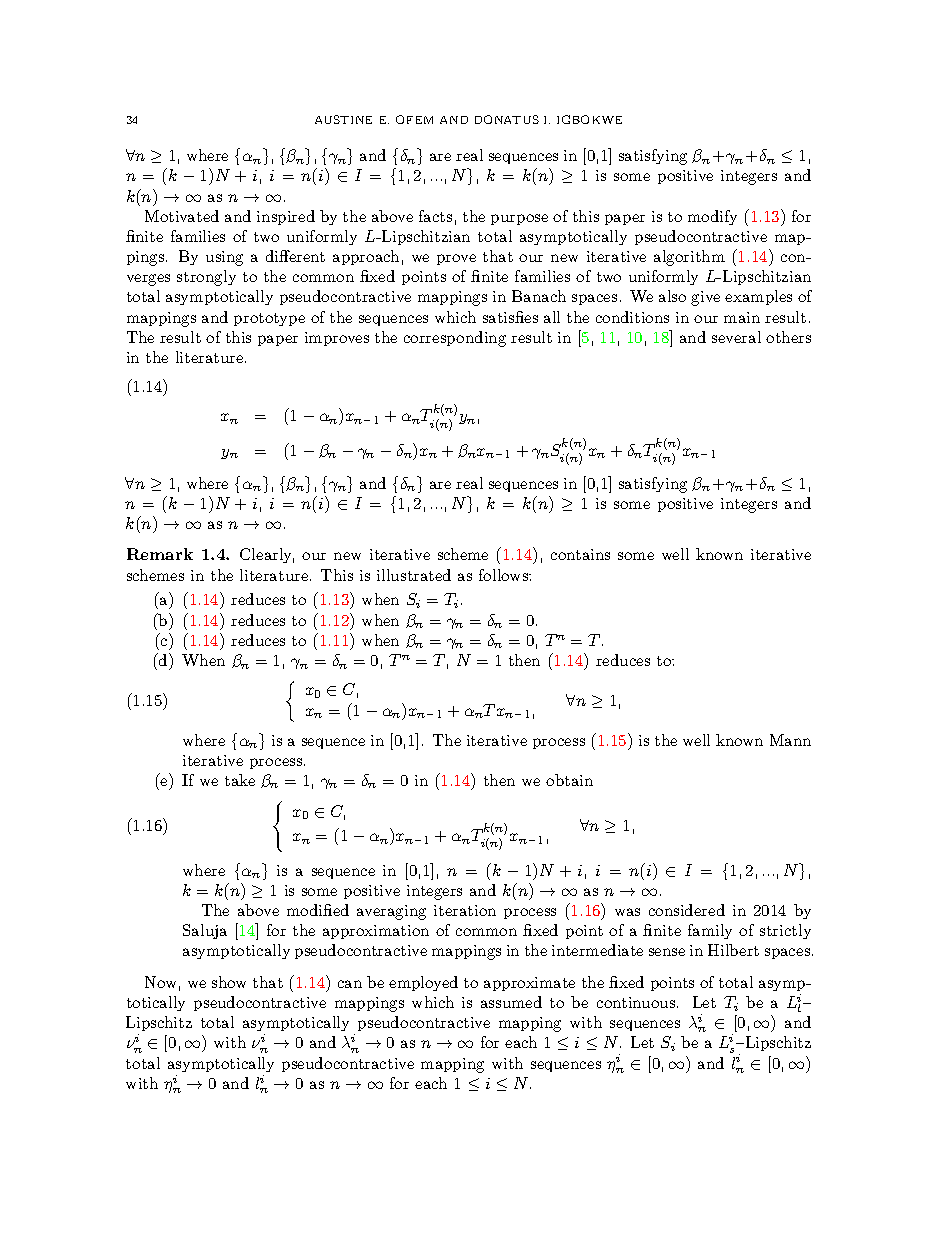 The width and height of the document is (952, 1233). Describe the element at coordinates (736, 337) in the document. I see `several` at that location.
